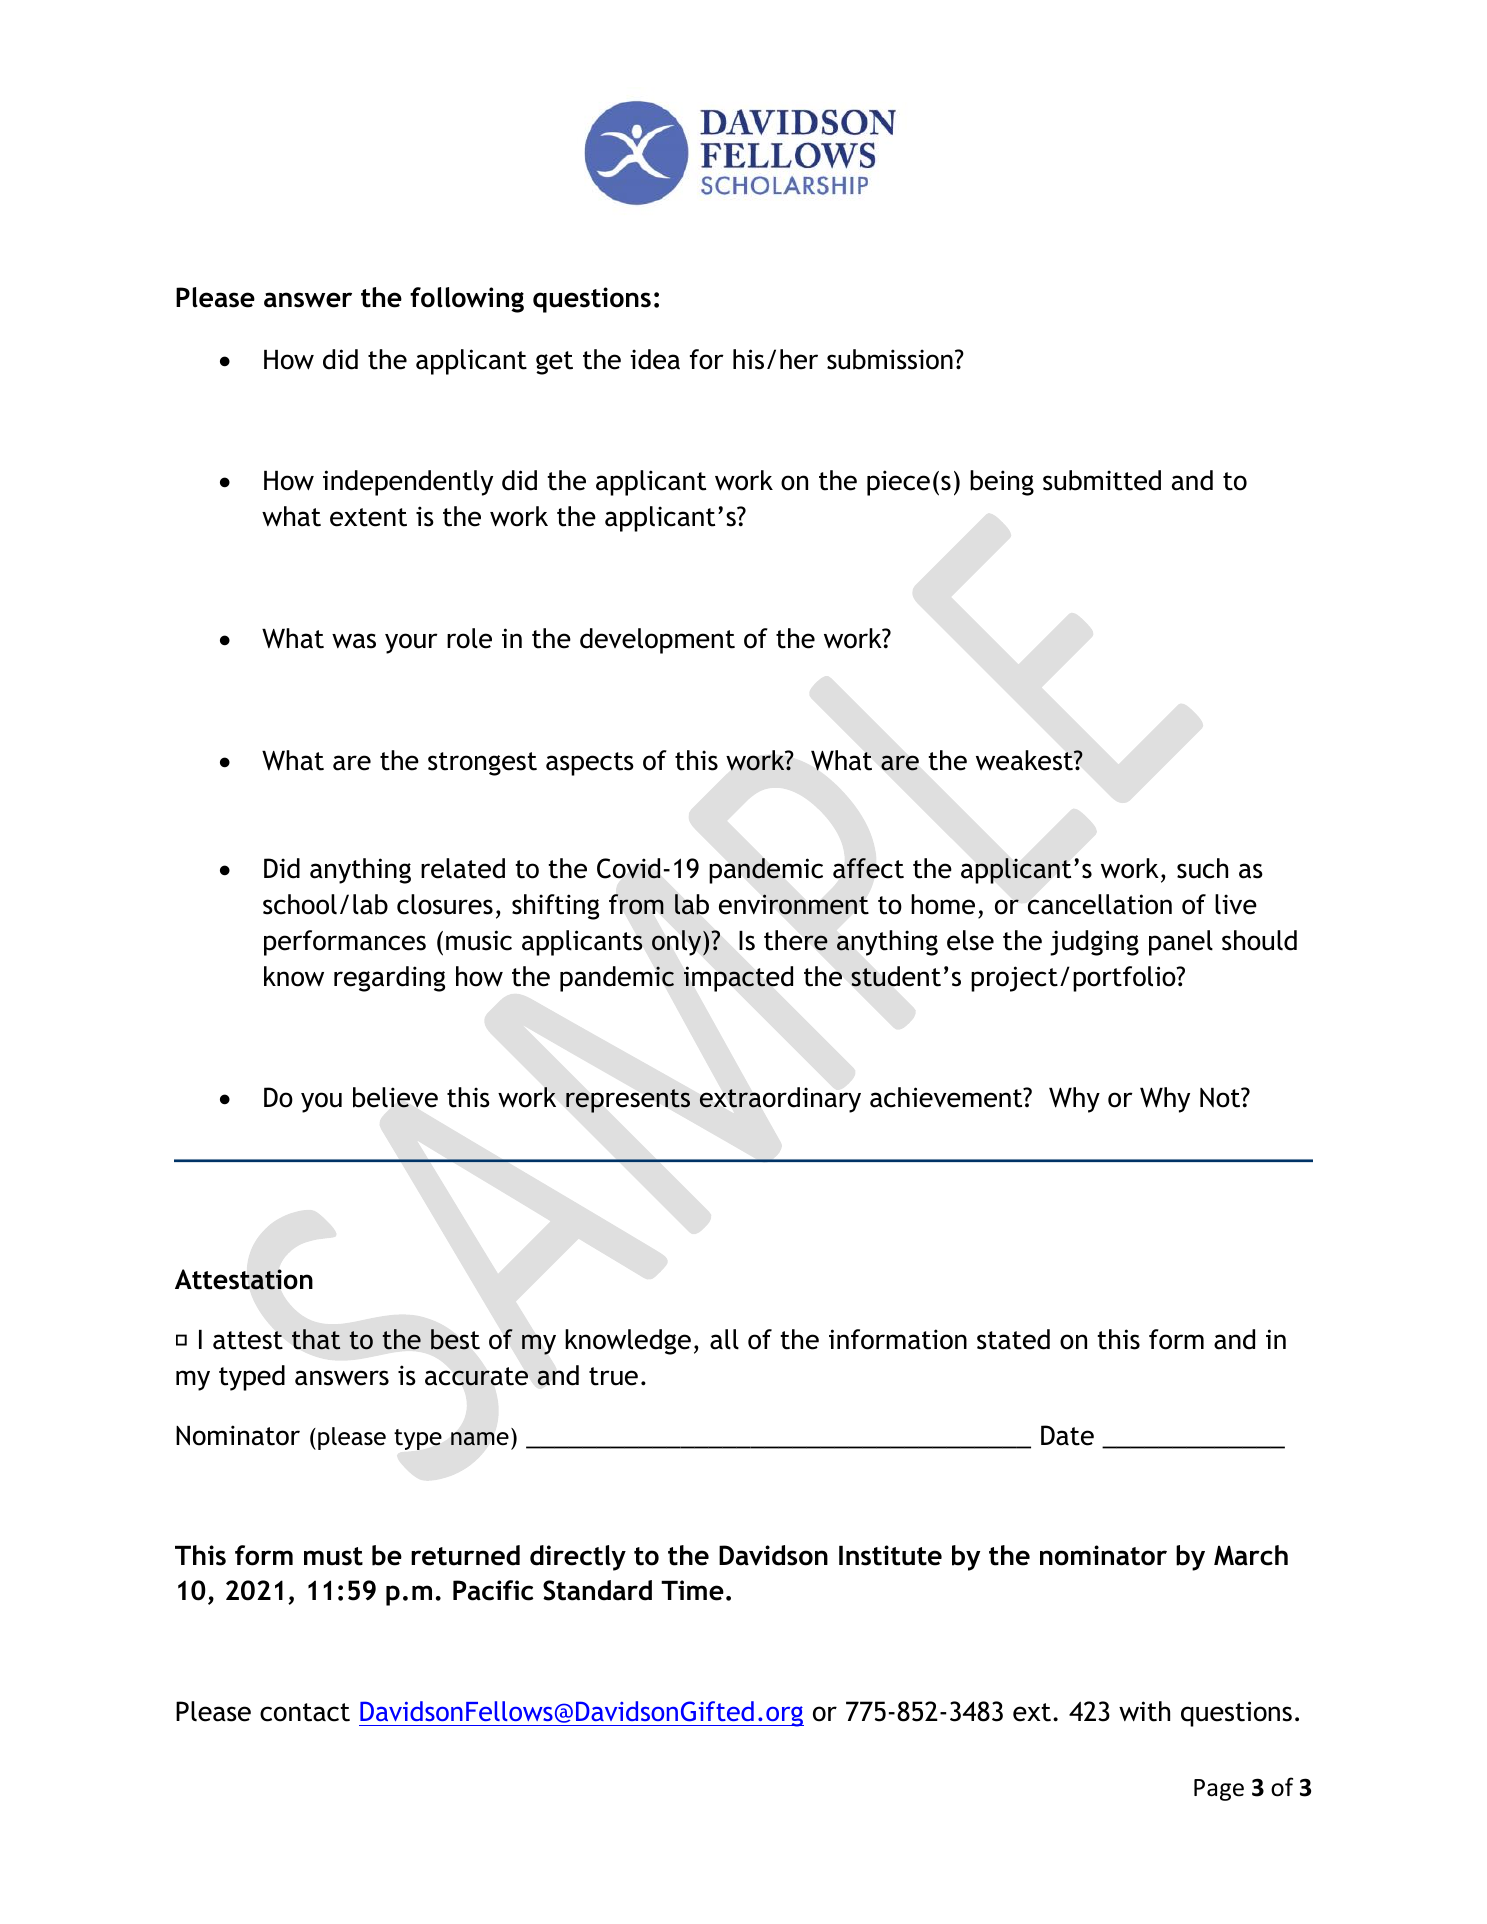 Image resolution: width=1487 pixels, height=1924 pixels. What do you see at coordinates (305, 1712) in the document?
I see `contact` at bounding box center [305, 1712].
